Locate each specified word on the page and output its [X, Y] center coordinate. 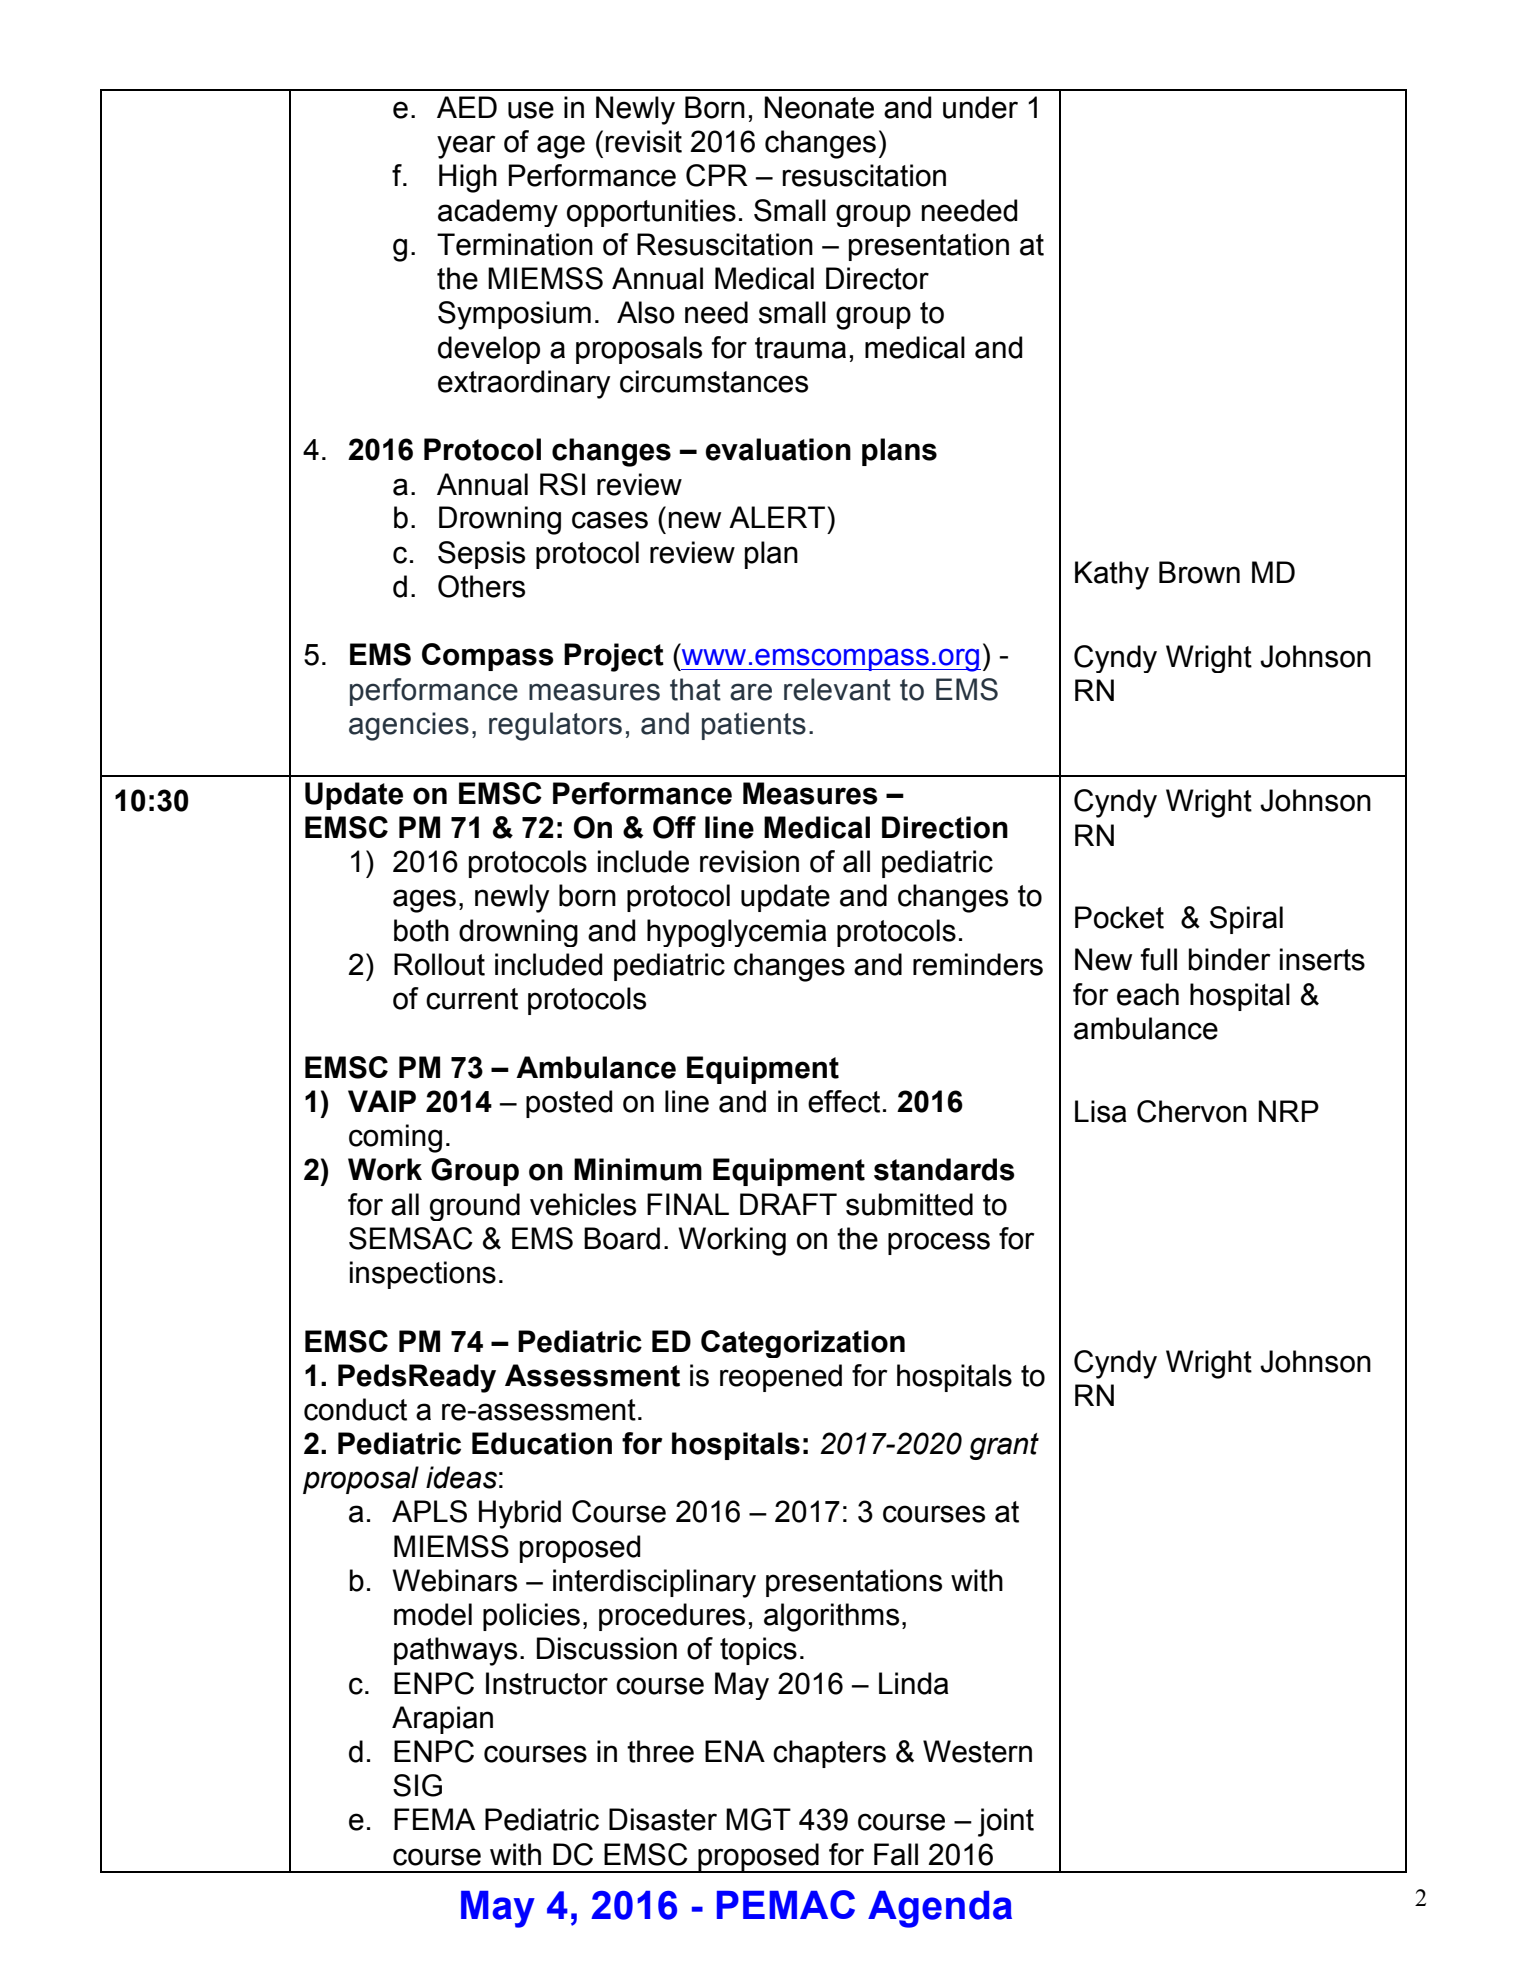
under [980, 107]
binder [1229, 959]
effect [844, 1101]
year [466, 147]
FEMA [434, 1819]
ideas [461, 1477]
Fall [896, 1854]
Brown [1199, 572]
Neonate [819, 107]
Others [481, 586]
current [472, 999]
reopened [781, 1378]
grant [1004, 1446]
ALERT [778, 517]
